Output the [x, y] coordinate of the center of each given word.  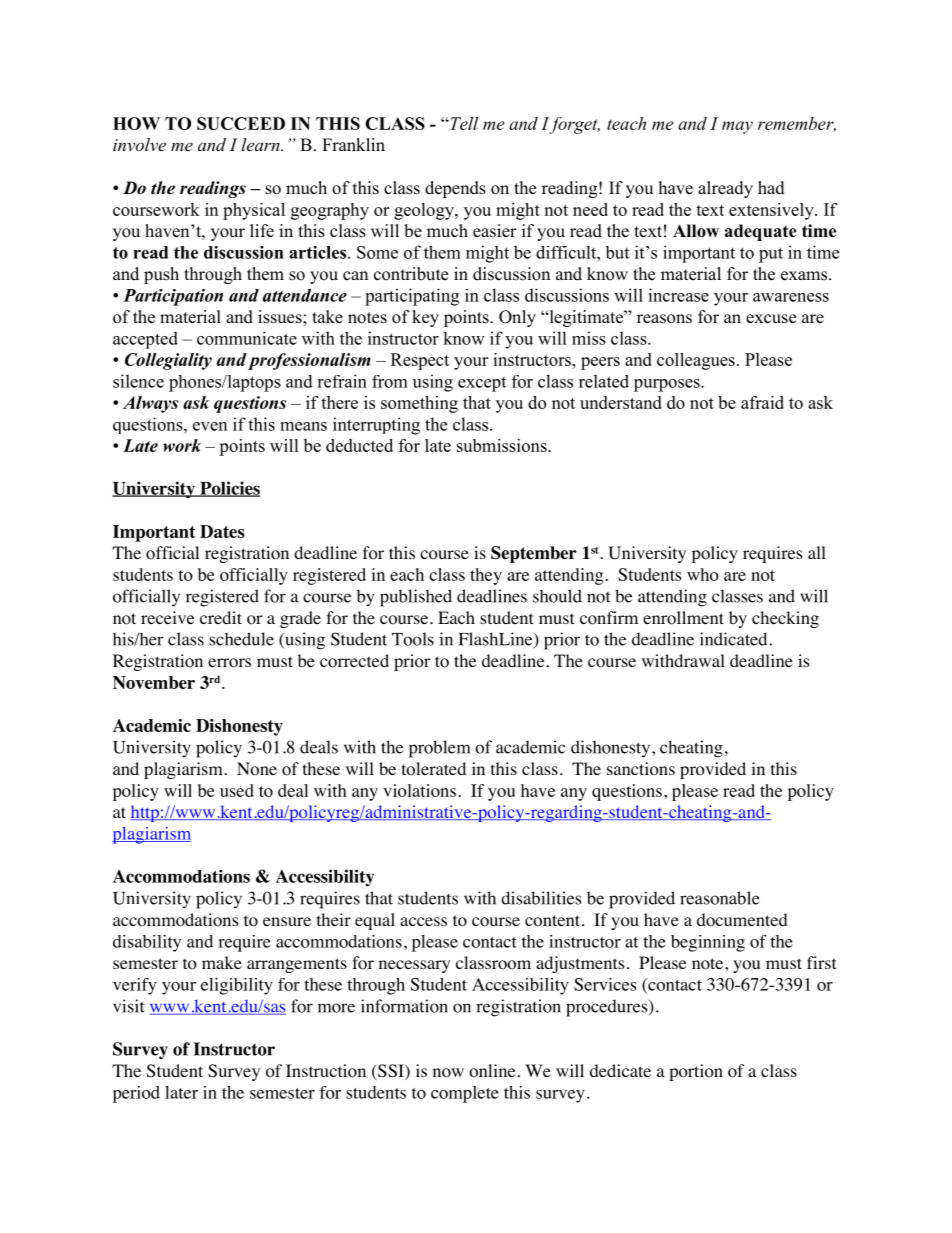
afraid [762, 402]
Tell [463, 123]
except [482, 384]
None [257, 769]
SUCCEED [241, 123]
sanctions [641, 769]
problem [439, 749]
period [136, 1094]
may [737, 127]
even [210, 426]
